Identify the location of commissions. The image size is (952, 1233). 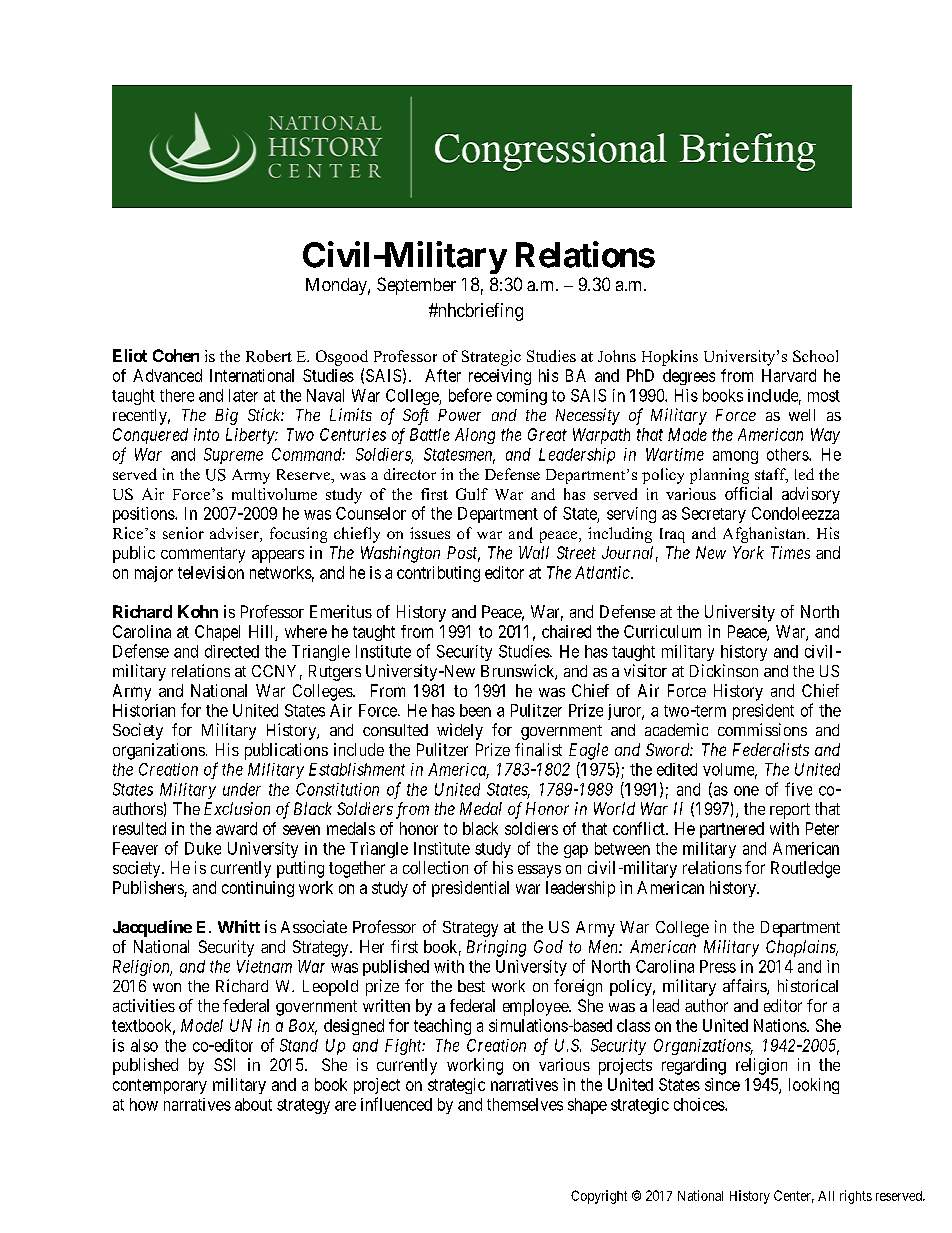
(762, 729).
